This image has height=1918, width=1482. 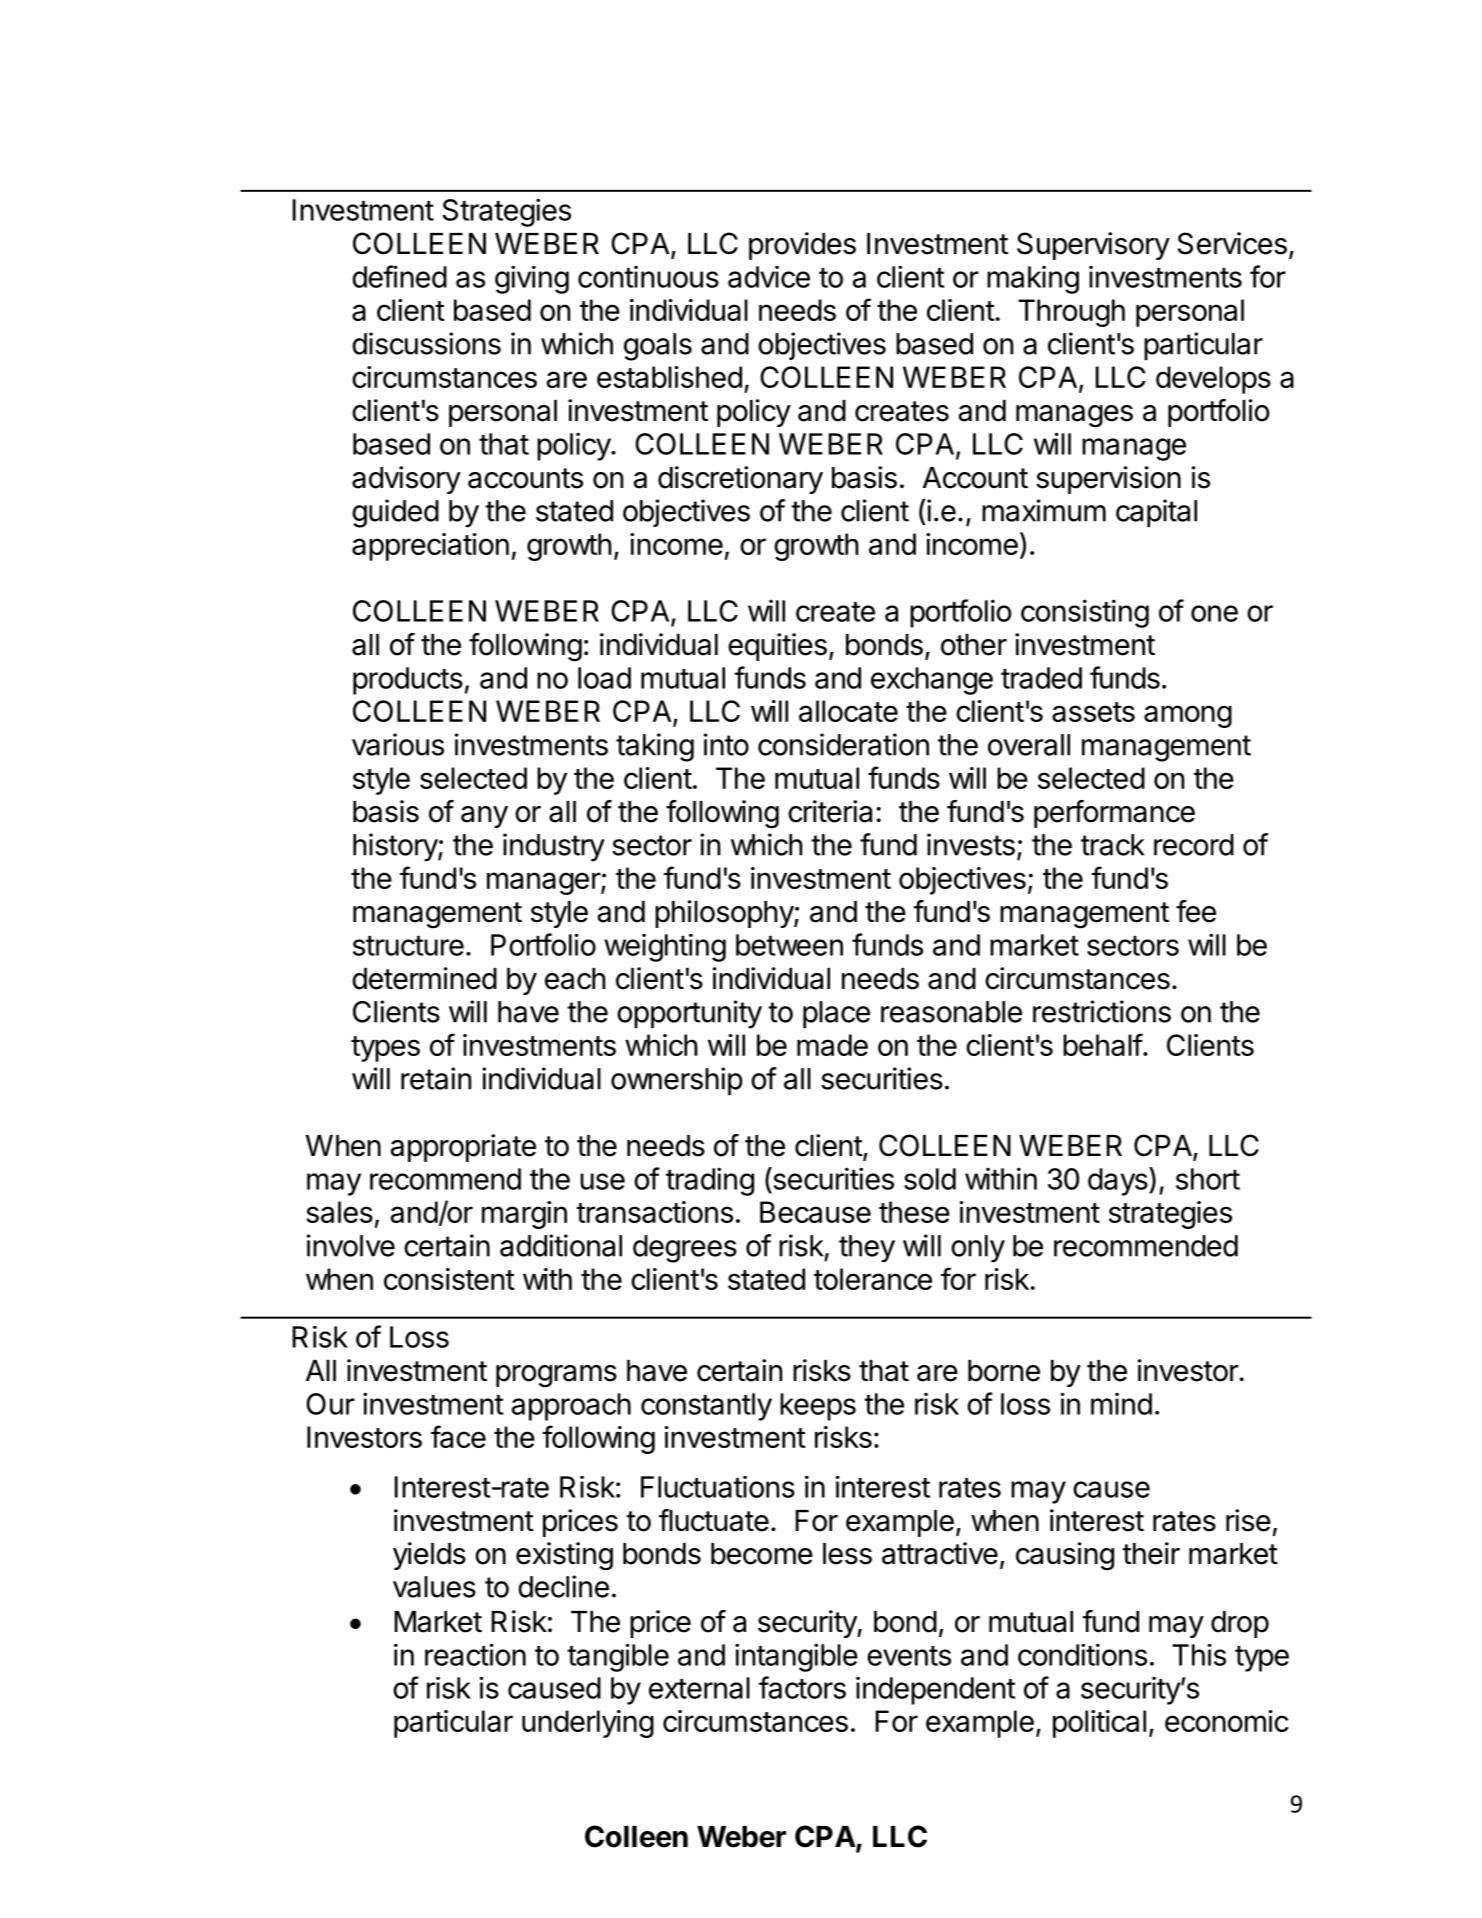 What do you see at coordinates (1093, 246) in the image?
I see `Supervisory` at bounding box center [1093, 246].
